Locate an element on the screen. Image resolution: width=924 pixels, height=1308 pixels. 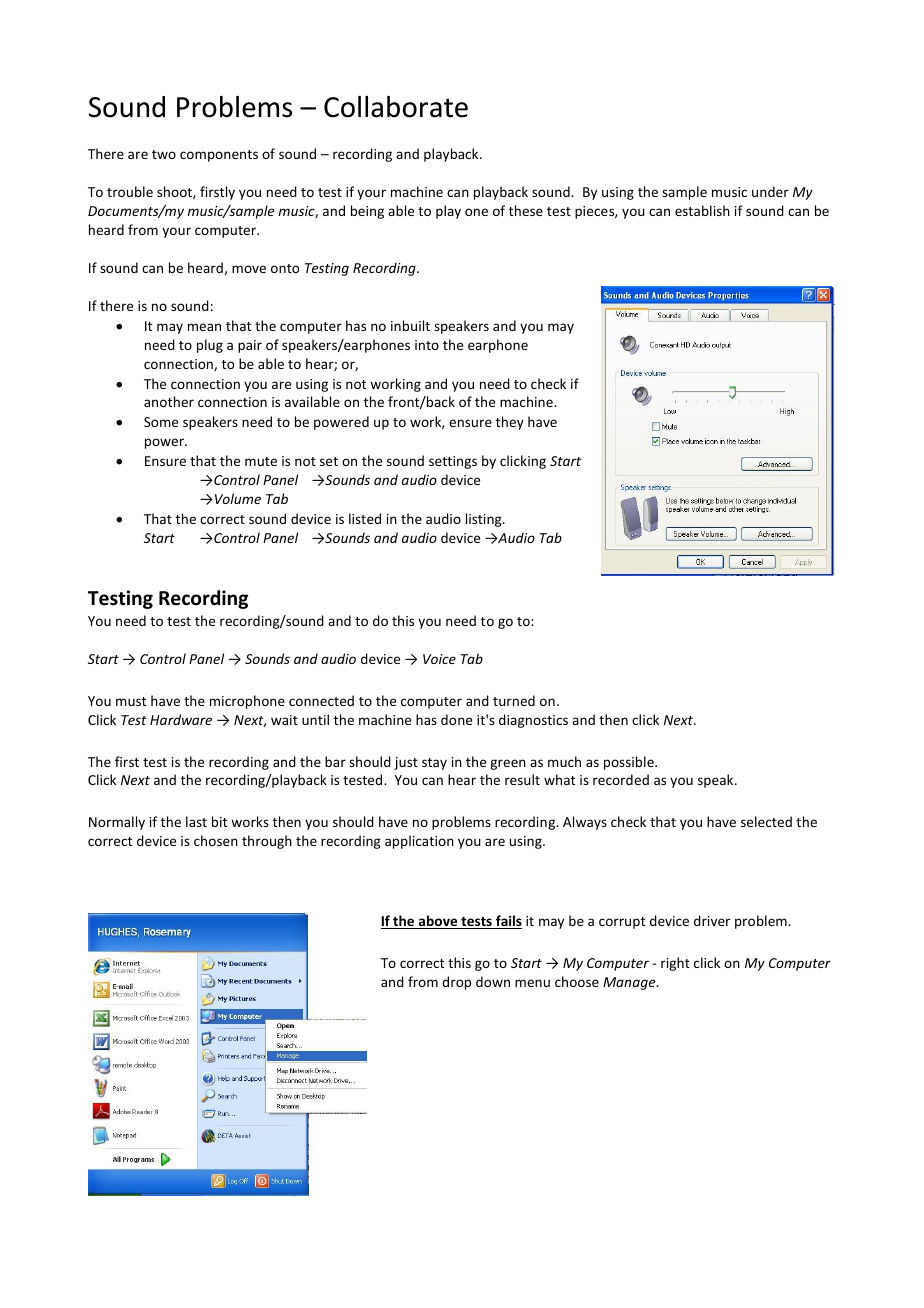
settings is located at coordinates (453, 462).
